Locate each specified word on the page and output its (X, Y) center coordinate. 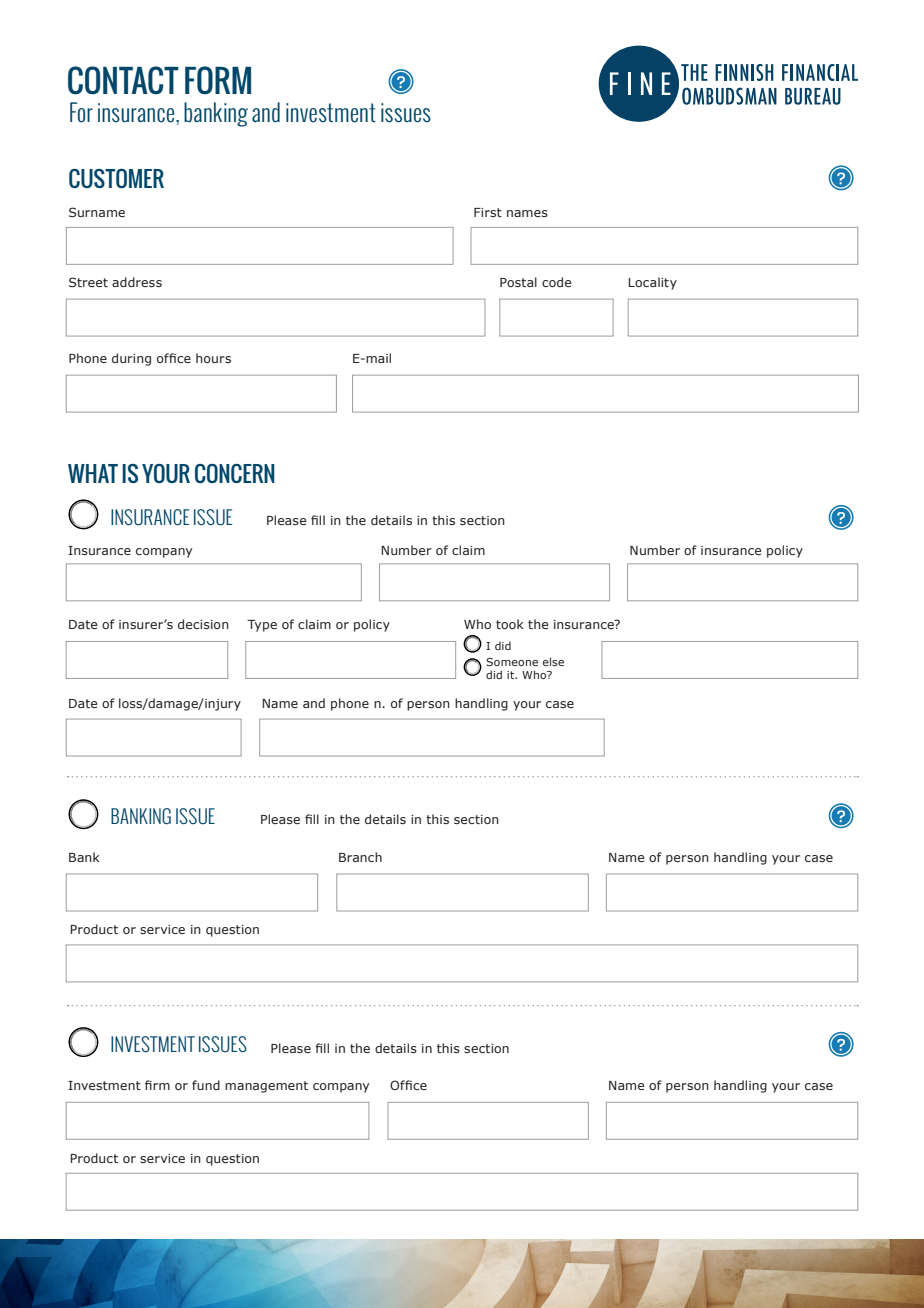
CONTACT (123, 80)
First (488, 212)
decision (203, 624)
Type (262, 626)
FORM (218, 80)
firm (157, 1085)
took (510, 624)
